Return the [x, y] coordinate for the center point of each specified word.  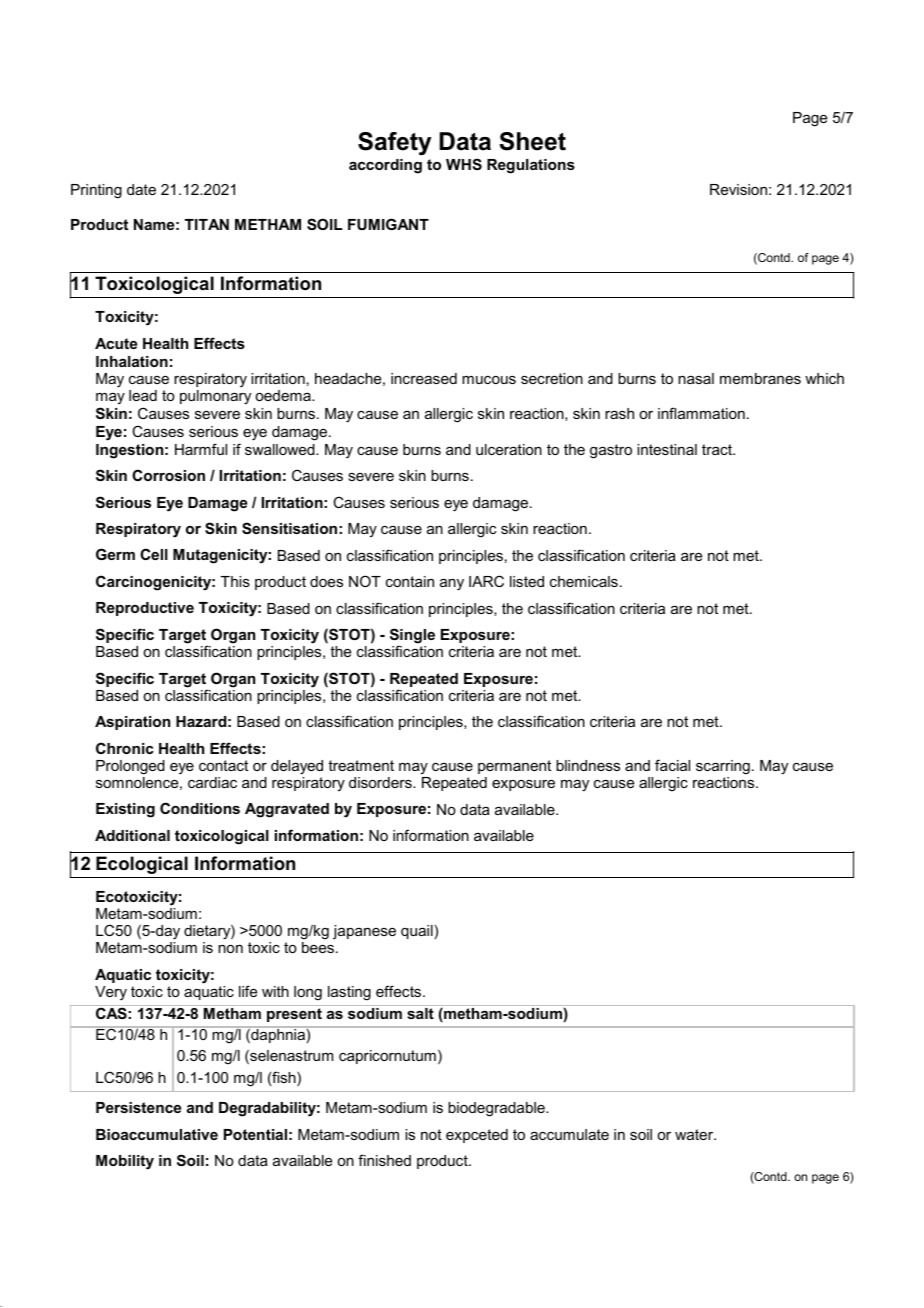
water [695, 1134]
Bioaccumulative [157, 1134]
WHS [464, 164]
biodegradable [497, 1109]
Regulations [531, 166]
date [141, 189]
